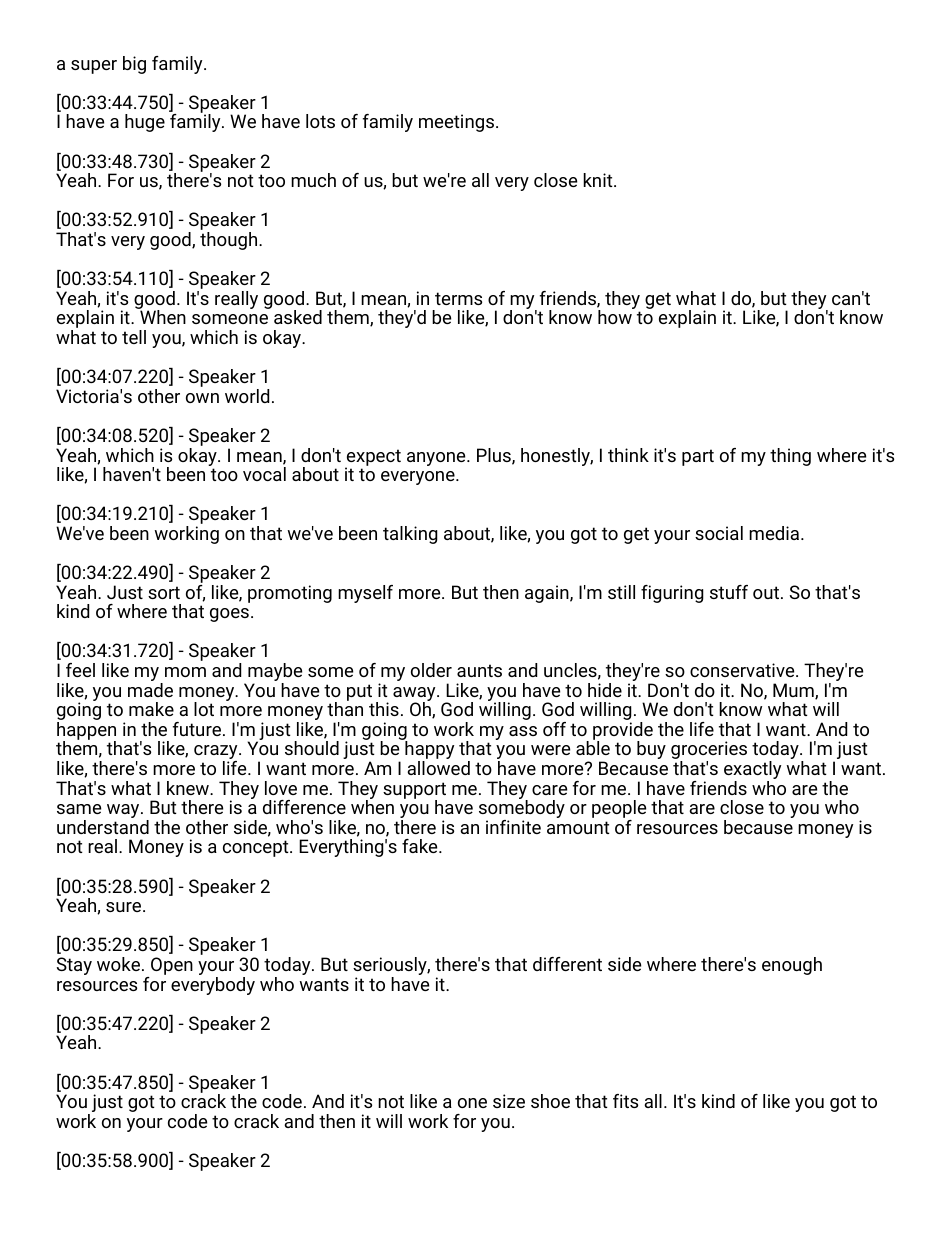 Image resolution: width=952 pixels, height=1233 pixels. What do you see at coordinates (365, 594) in the document?
I see `myself` at bounding box center [365, 594].
